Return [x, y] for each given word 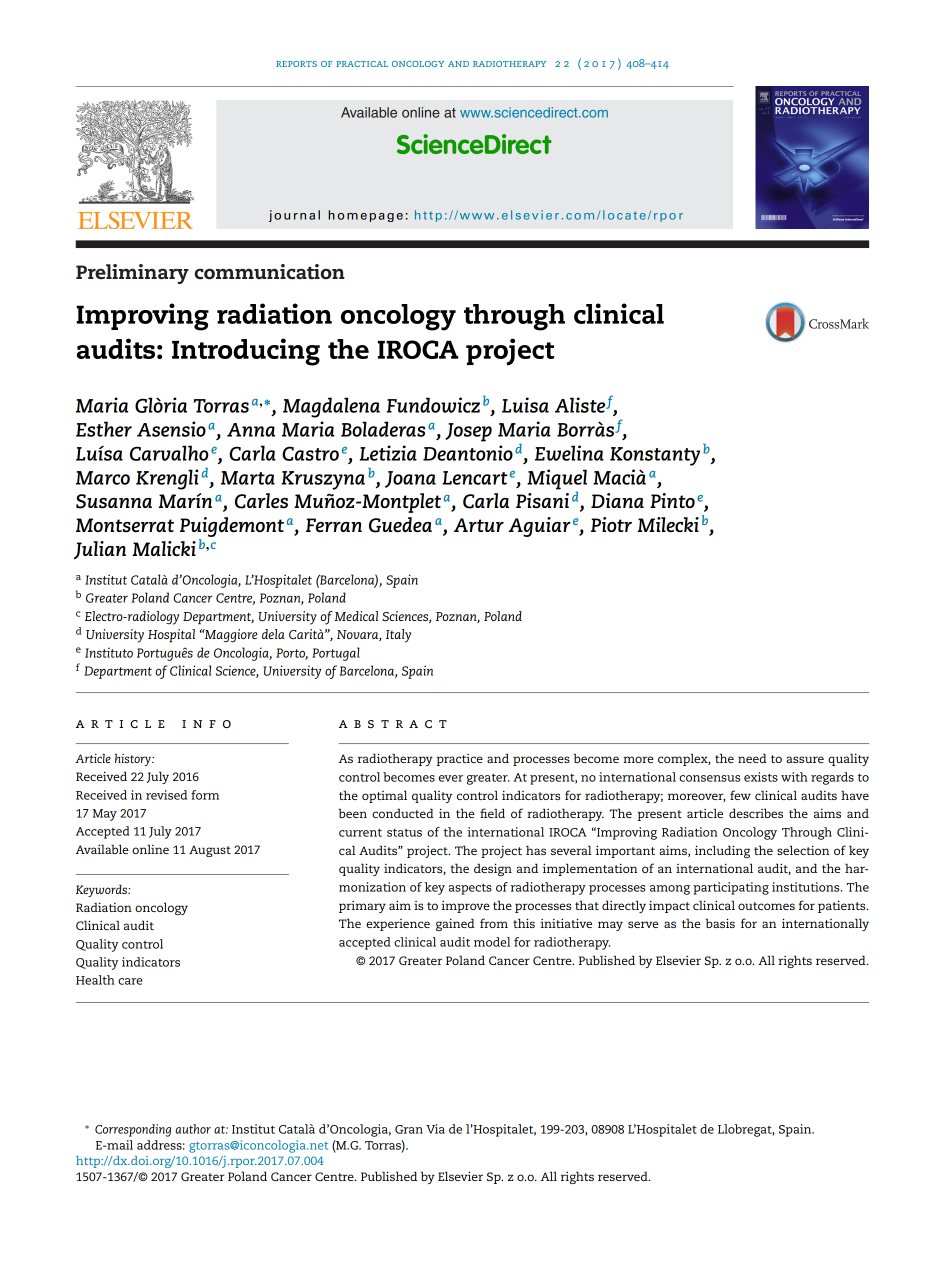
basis [720, 923]
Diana [617, 500]
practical [362, 64]
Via [435, 1129]
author [193, 1129]
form [205, 795]
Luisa [525, 405]
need [752, 758]
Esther [104, 429]
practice [459, 760]
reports [296, 64]
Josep [468, 432]
